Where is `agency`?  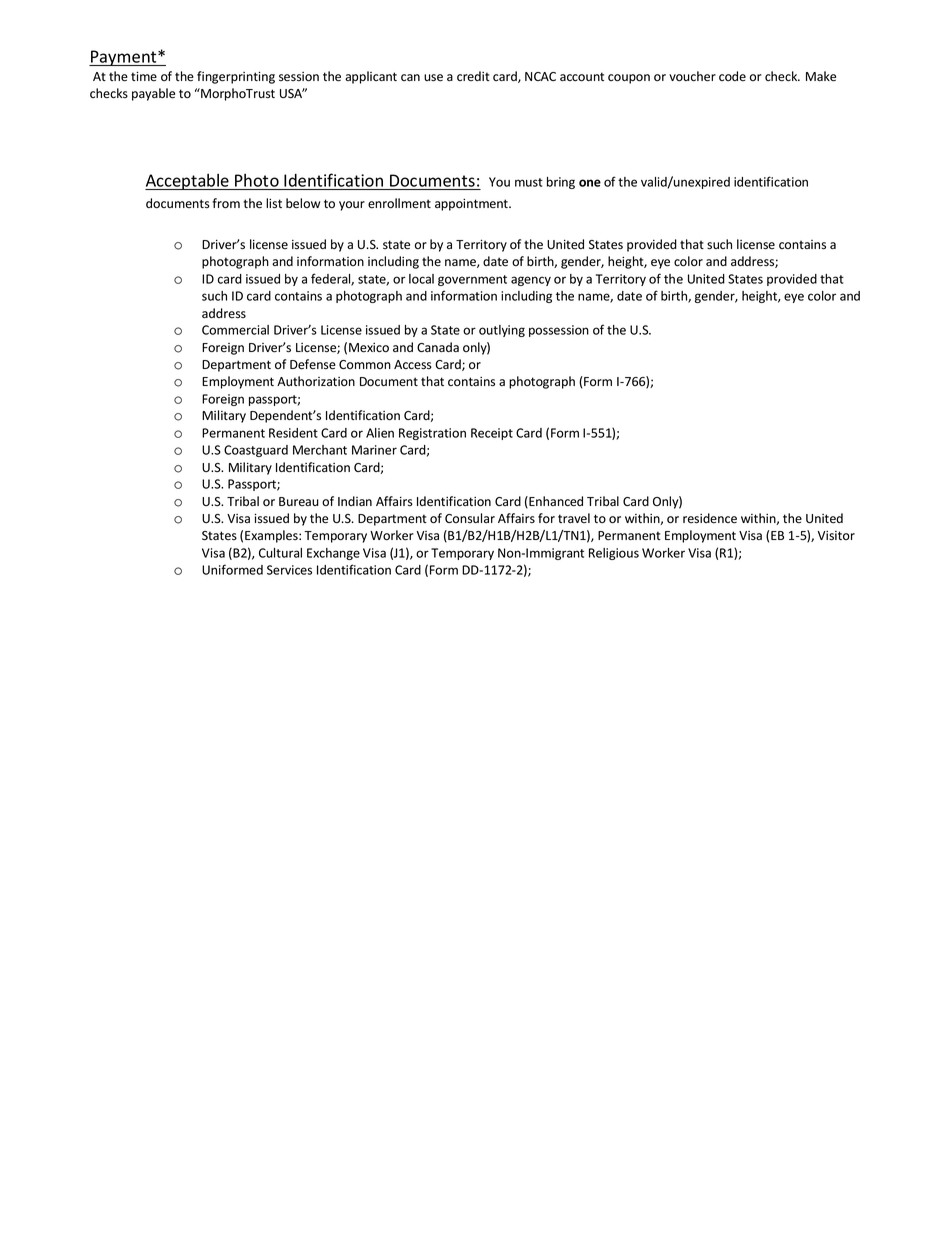 agency is located at coordinates (531, 281).
